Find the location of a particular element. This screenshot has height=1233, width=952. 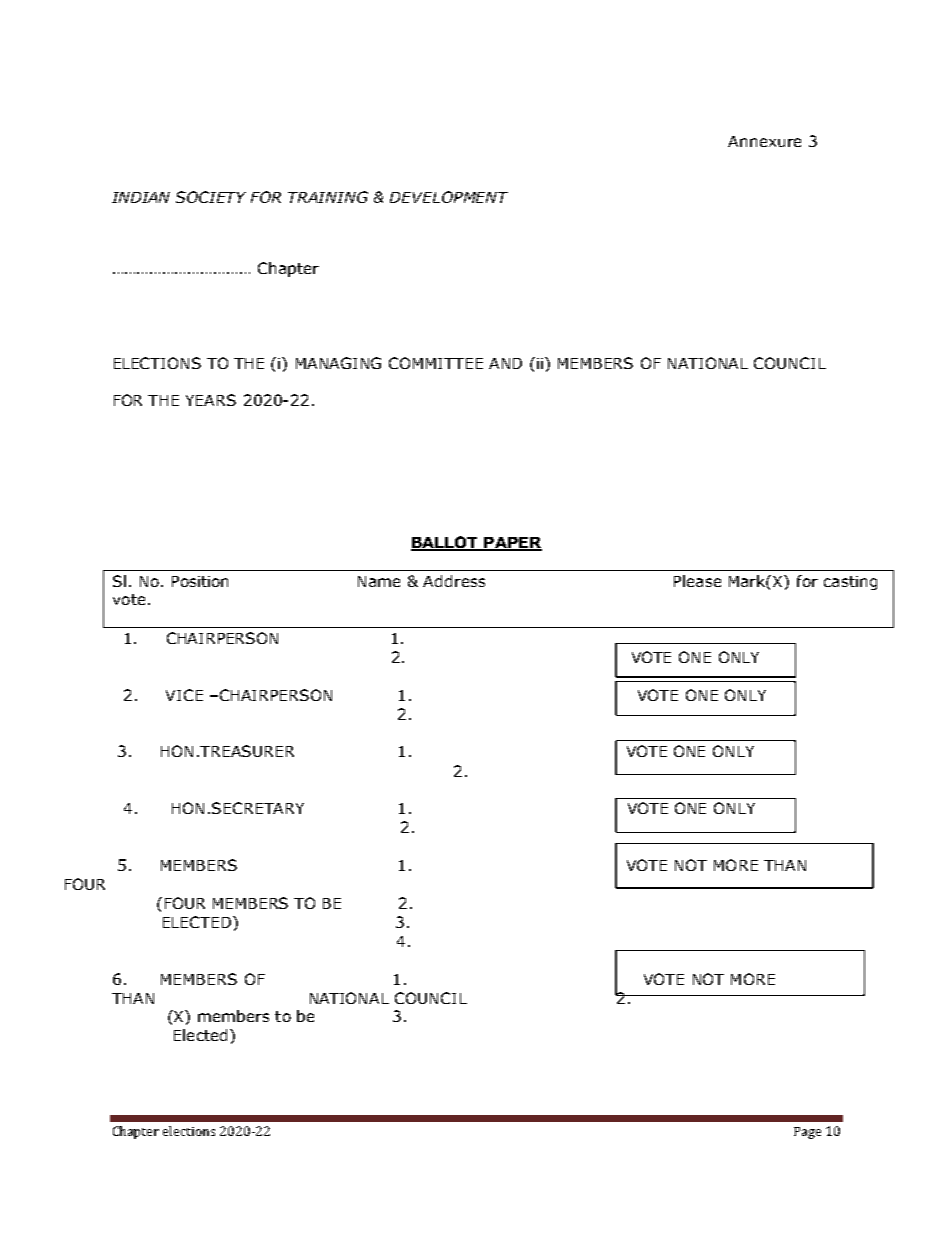

Address is located at coordinates (454, 581).
